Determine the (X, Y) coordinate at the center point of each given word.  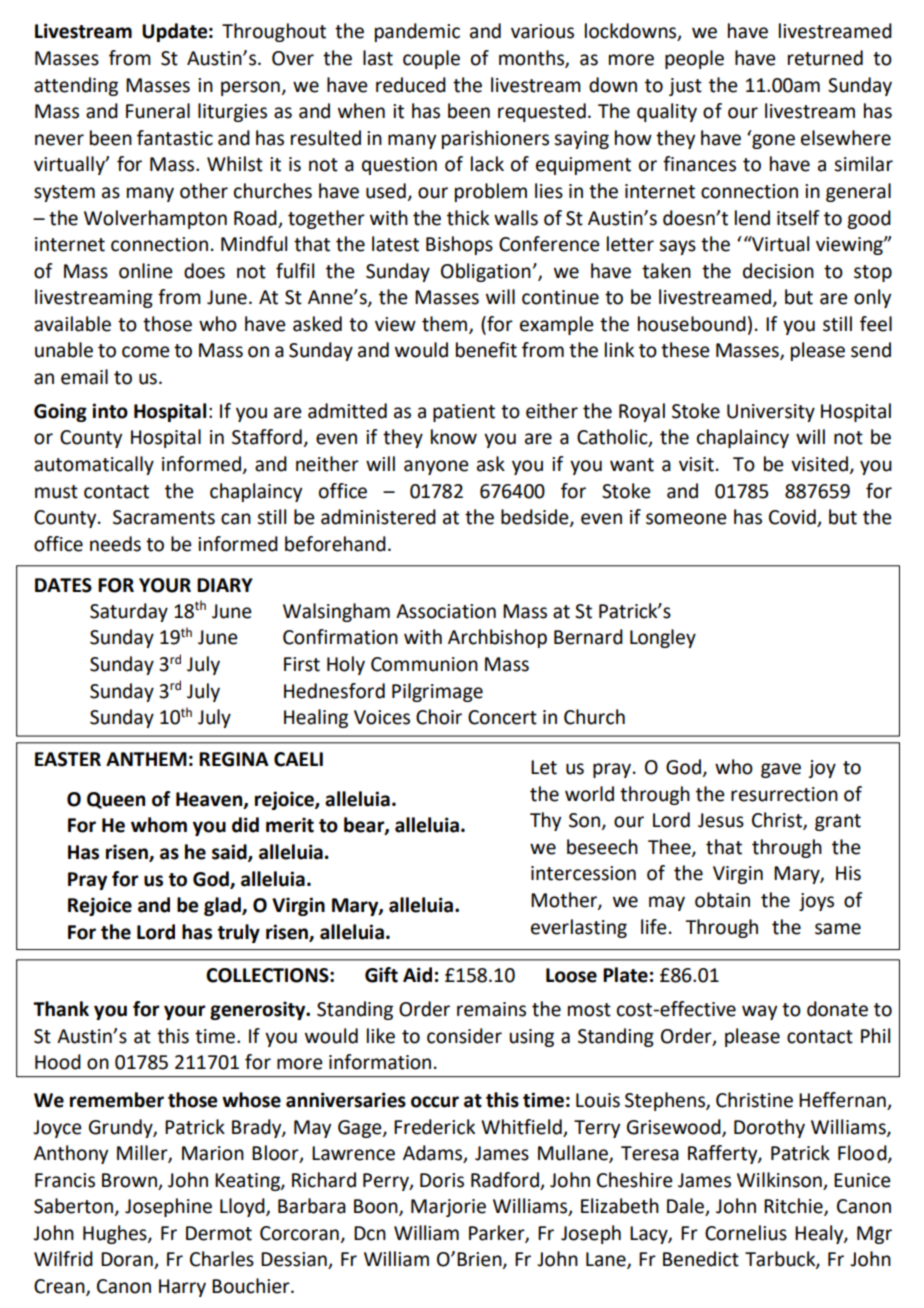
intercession (583, 873)
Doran (128, 1260)
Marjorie (448, 1208)
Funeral (158, 111)
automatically (94, 465)
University (771, 413)
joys (816, 902)
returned (825, 58)
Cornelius (746, 1233)
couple (431, 59)
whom (159, 825)
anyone (436, 467)
